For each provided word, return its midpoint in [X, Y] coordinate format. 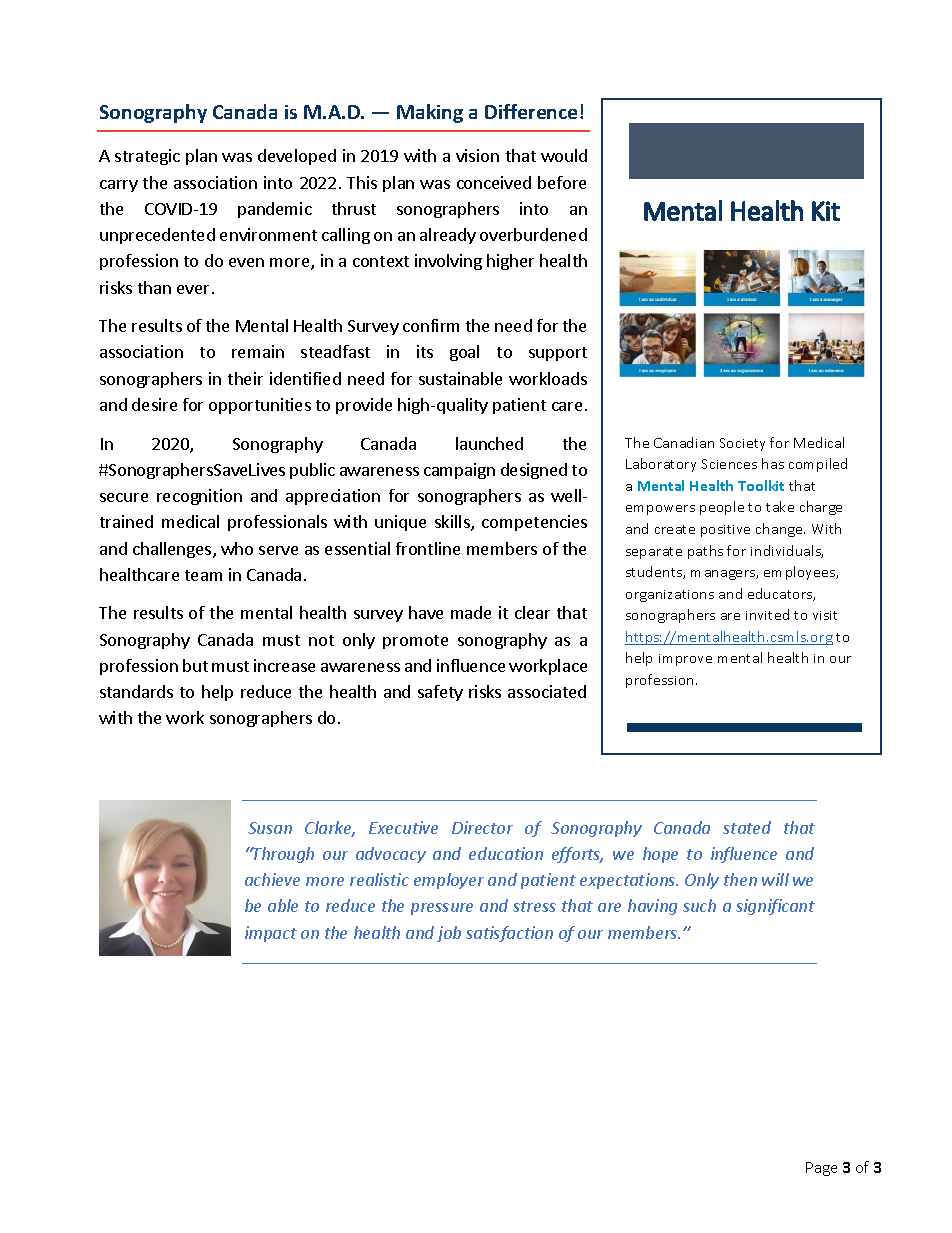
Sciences [729, 464]
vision [477, 155]
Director [482, 827]
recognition [199, 497]
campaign [459, 471]
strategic [147, 157]
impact [271, 934]
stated [747, 827]
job [449, 934]
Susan [270, 828]
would [564, 155]
